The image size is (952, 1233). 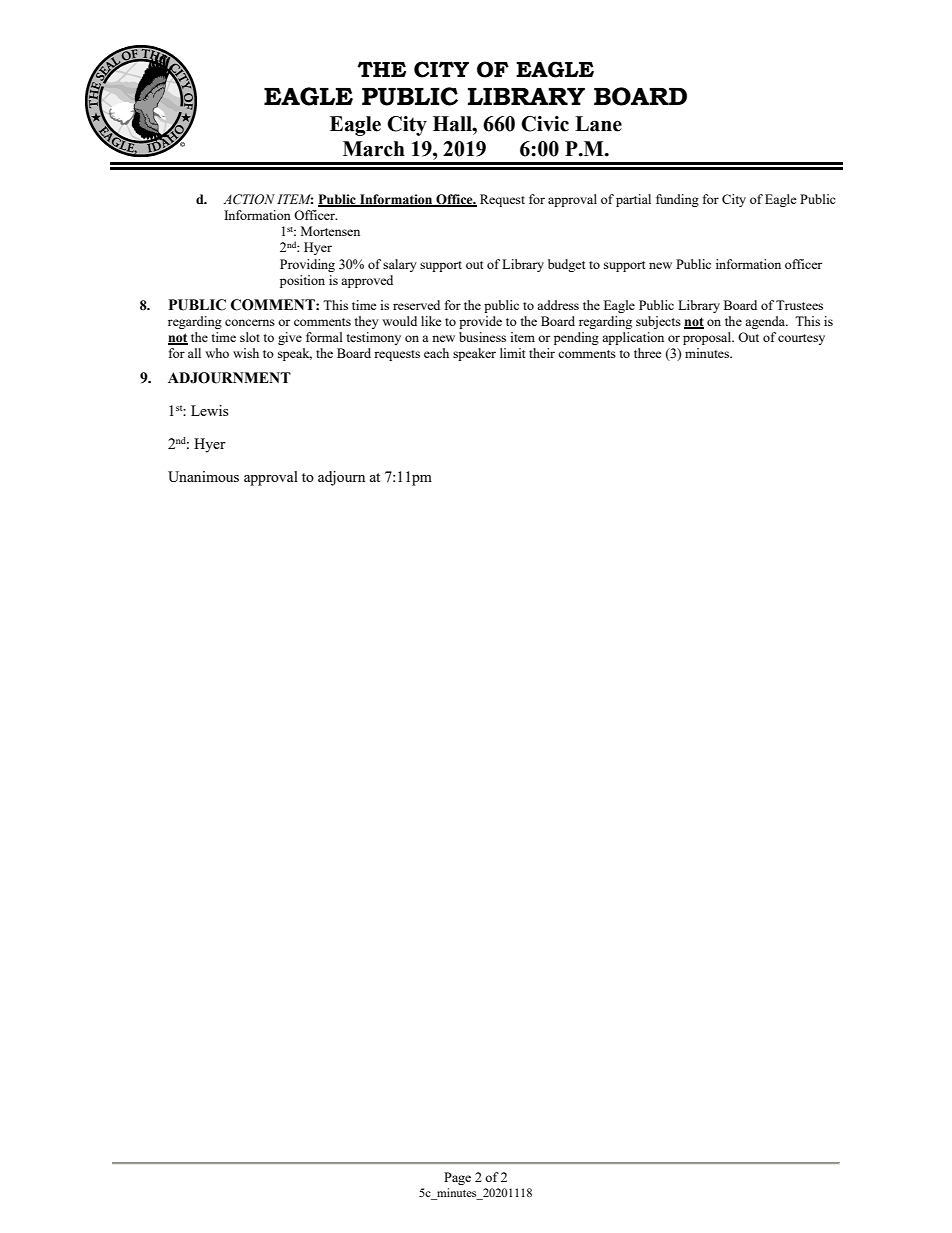 I want to click on their, so click(x=542, y=353).
